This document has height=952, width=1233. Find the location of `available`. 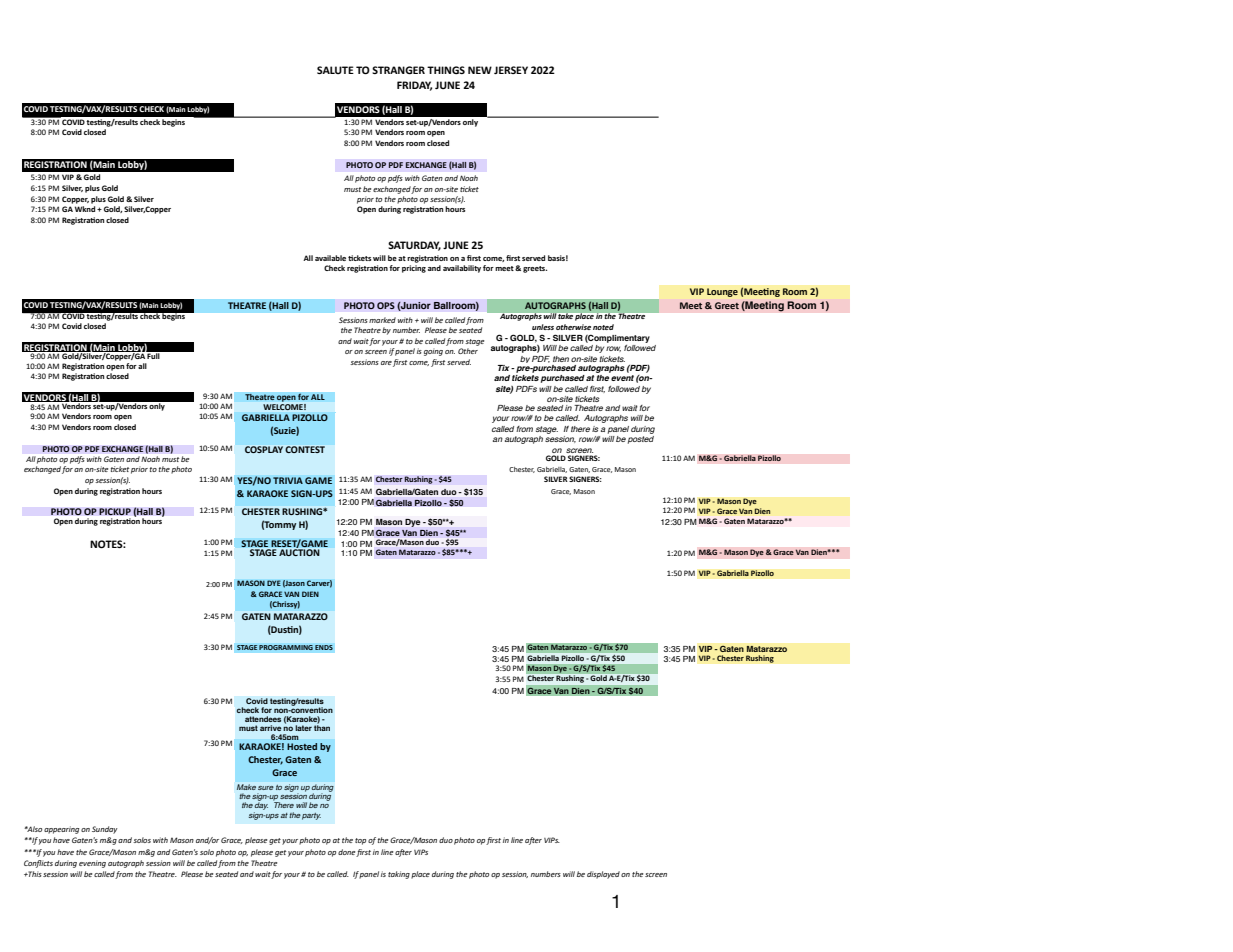

available is located at coordinates (332, 258).
